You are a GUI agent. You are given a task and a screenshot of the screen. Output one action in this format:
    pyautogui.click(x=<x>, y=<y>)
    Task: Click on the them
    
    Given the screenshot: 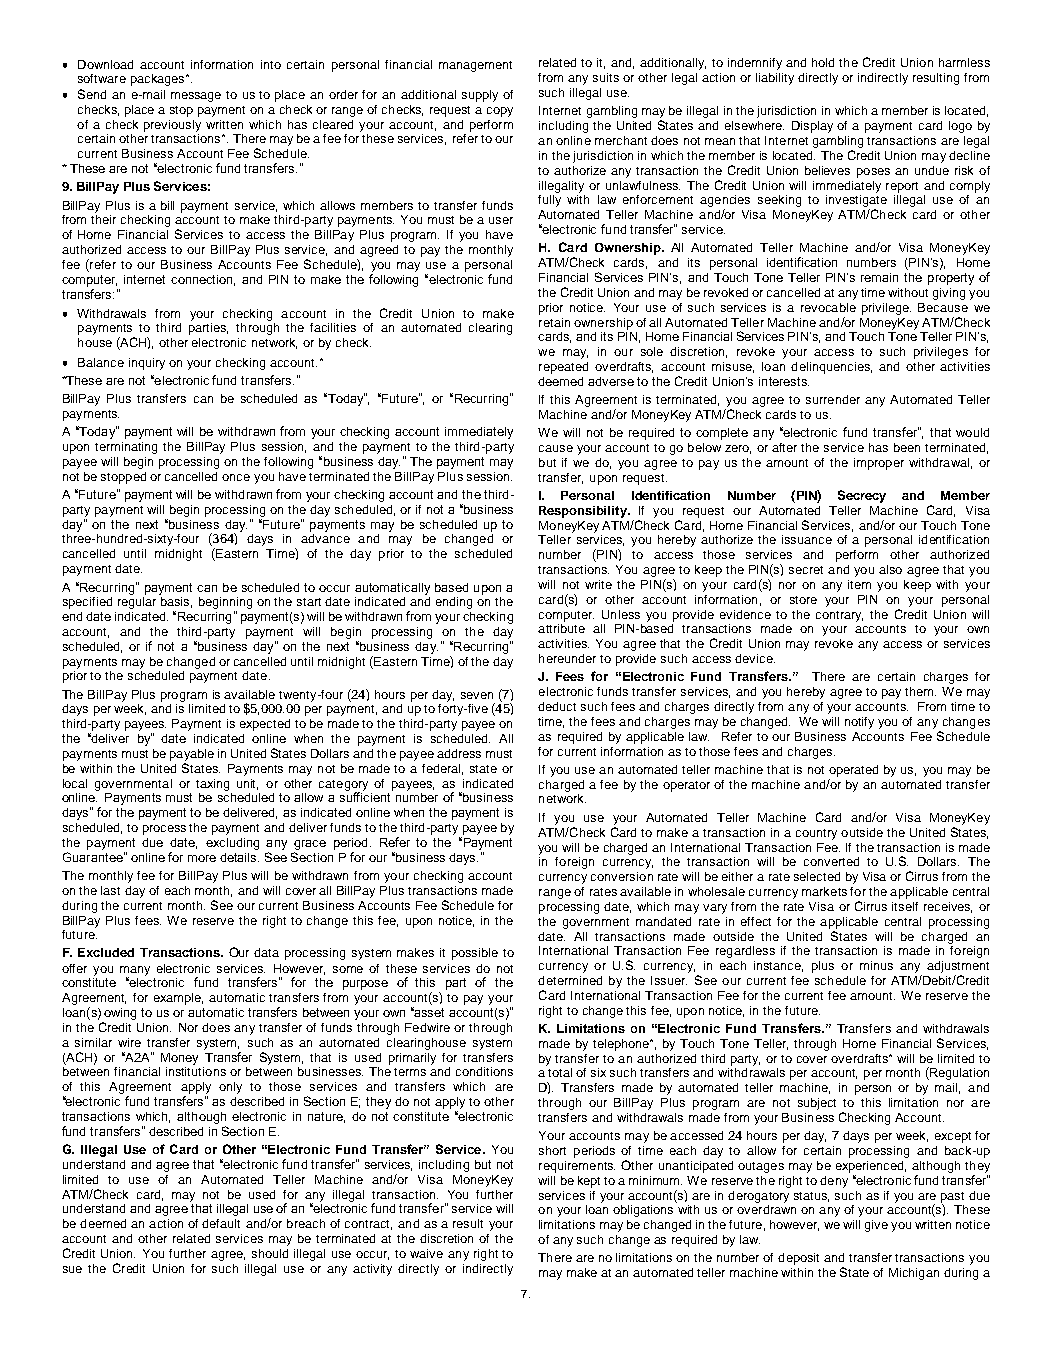 What is the action you would take?
    pyautogui.click(x=920, y=691)
